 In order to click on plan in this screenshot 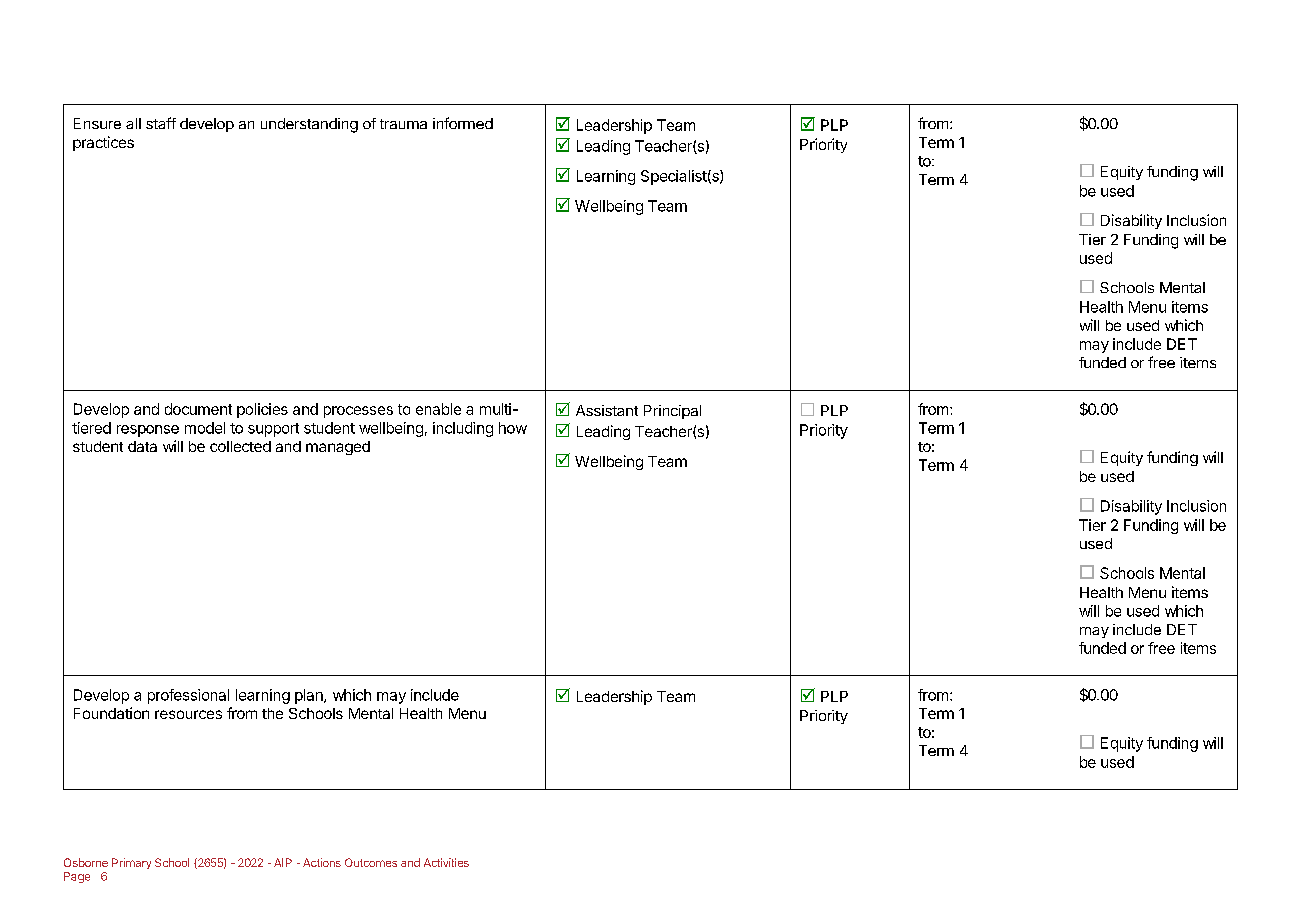, I will do `click(310, 696)`.
